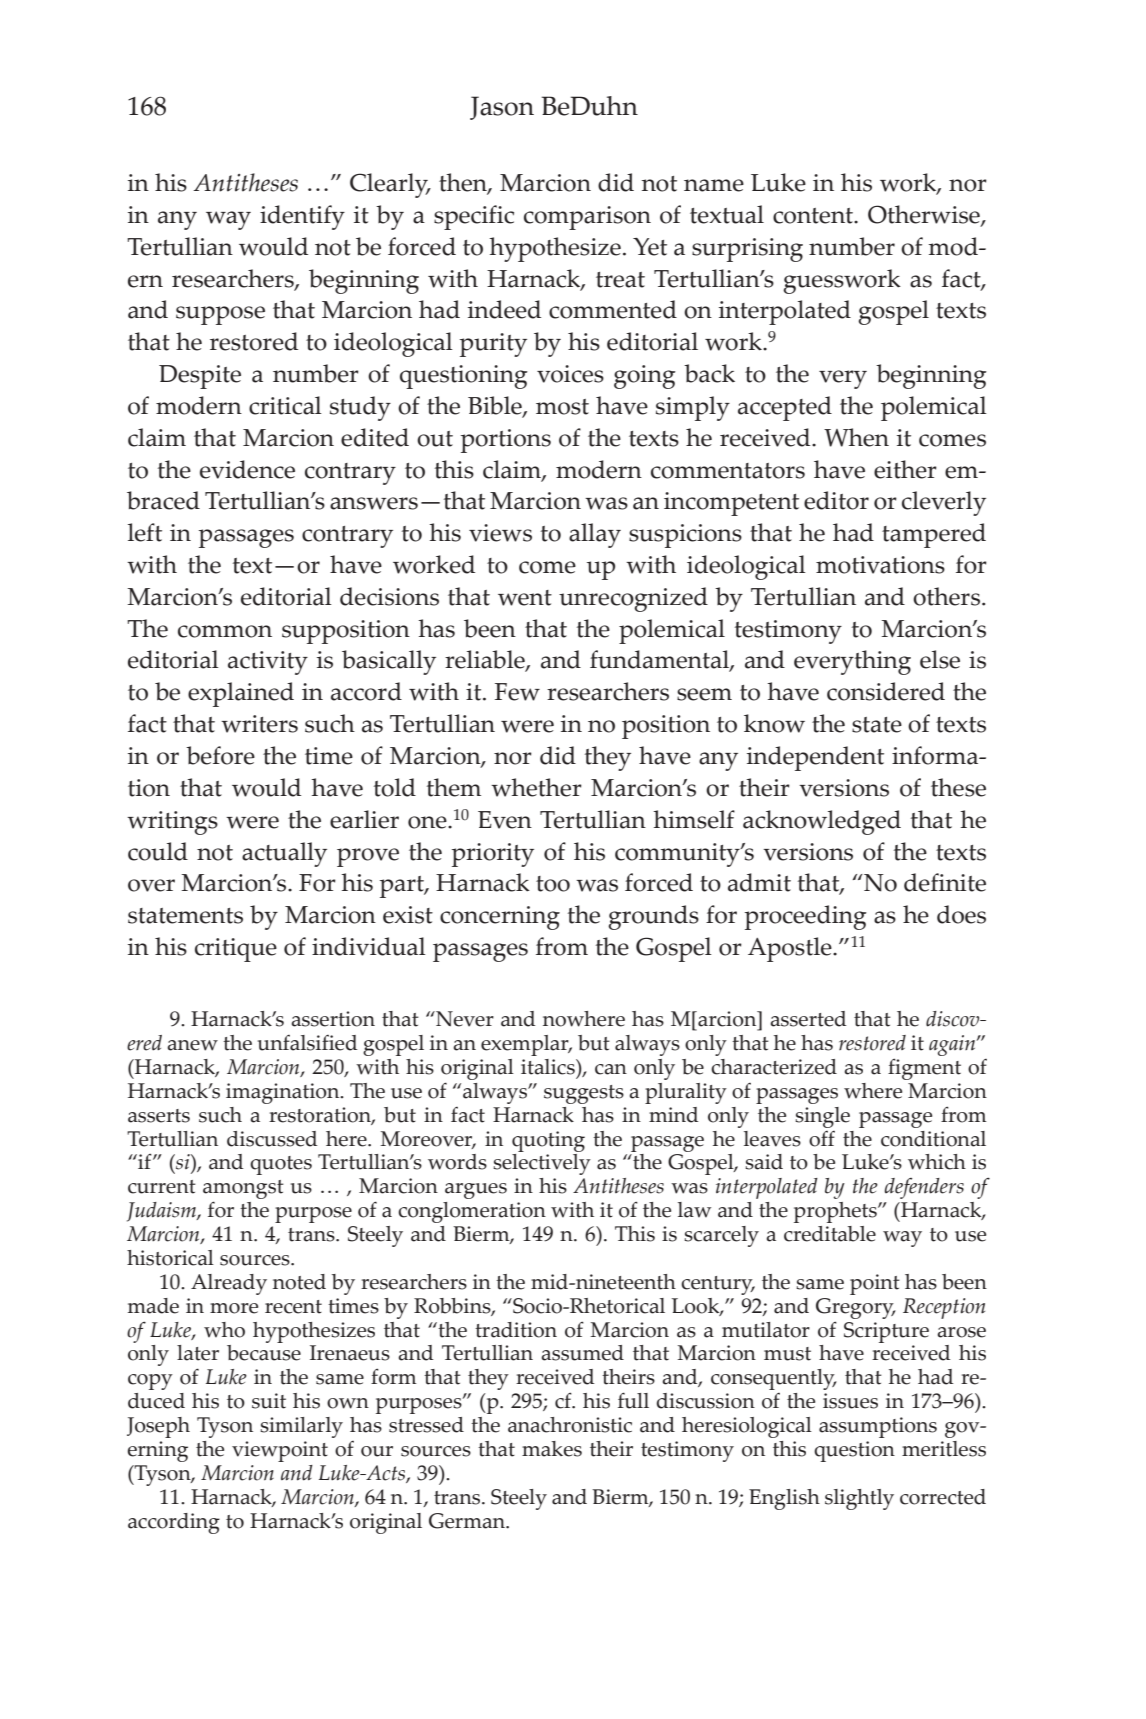 This document has height=1719, width=1146. I want to click on common, so click(225, 631).
